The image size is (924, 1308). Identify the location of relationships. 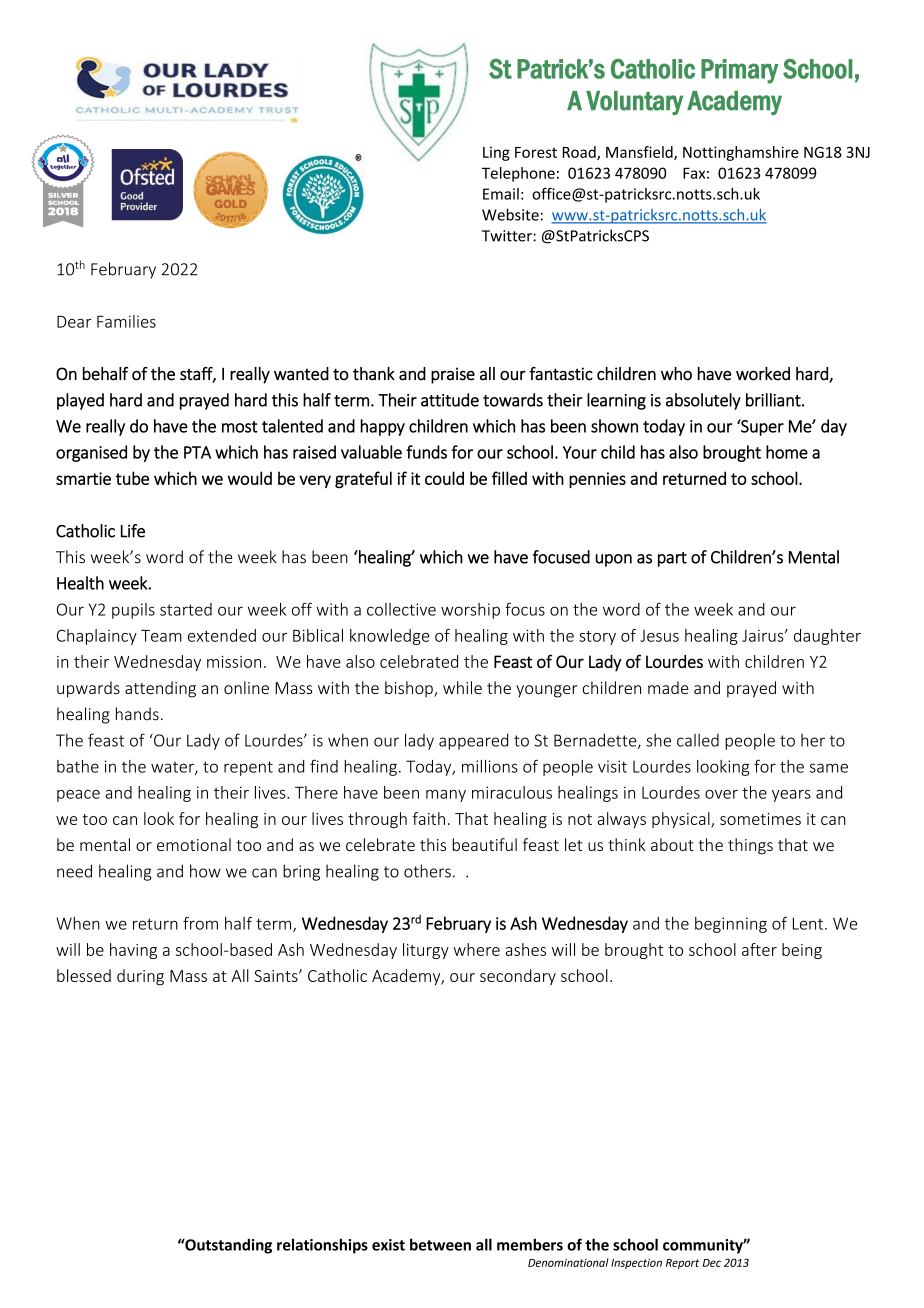
(322, 1246).
